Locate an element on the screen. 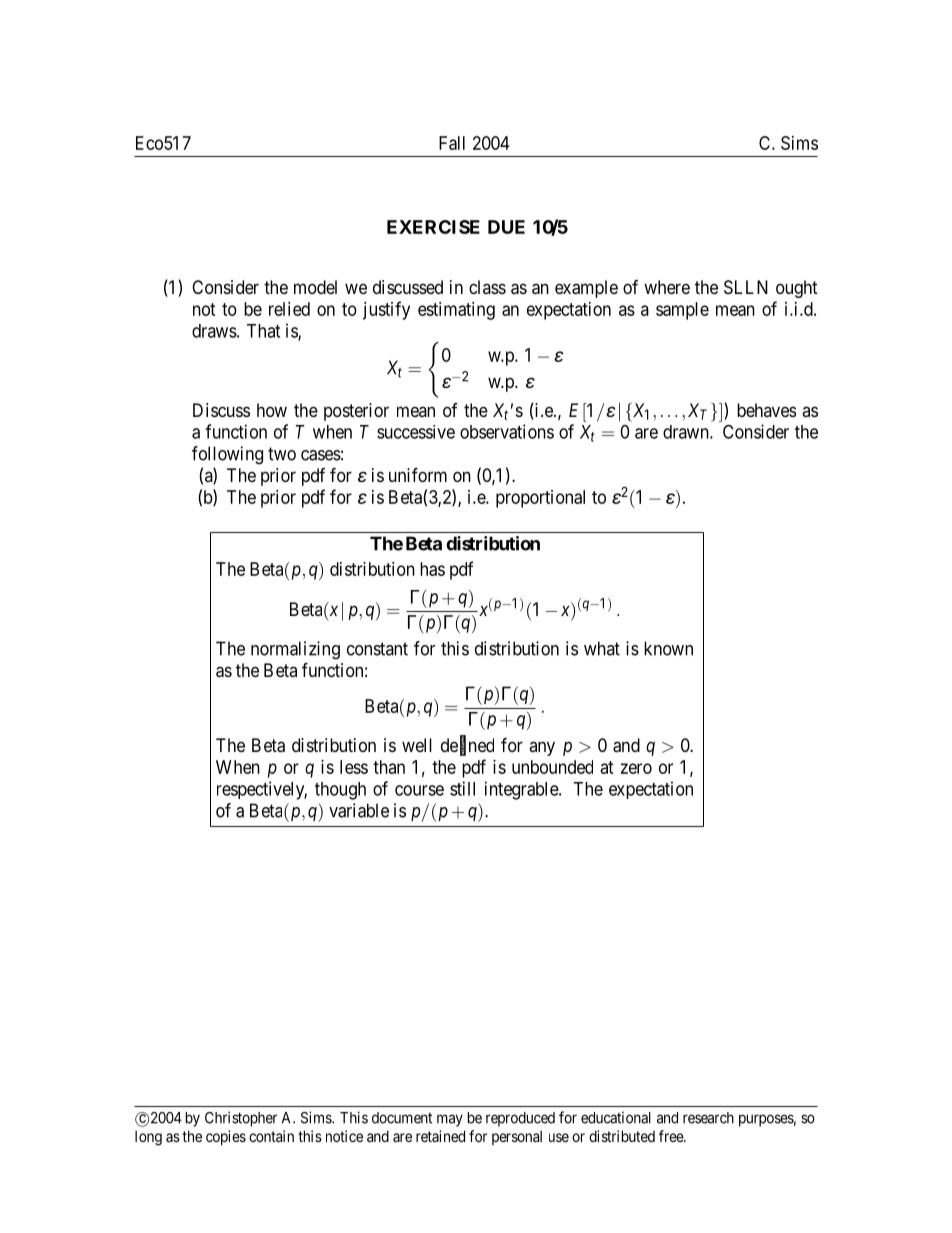 This screenshot has height=1233, width=952. may is located at coordinates (450, 1120).
